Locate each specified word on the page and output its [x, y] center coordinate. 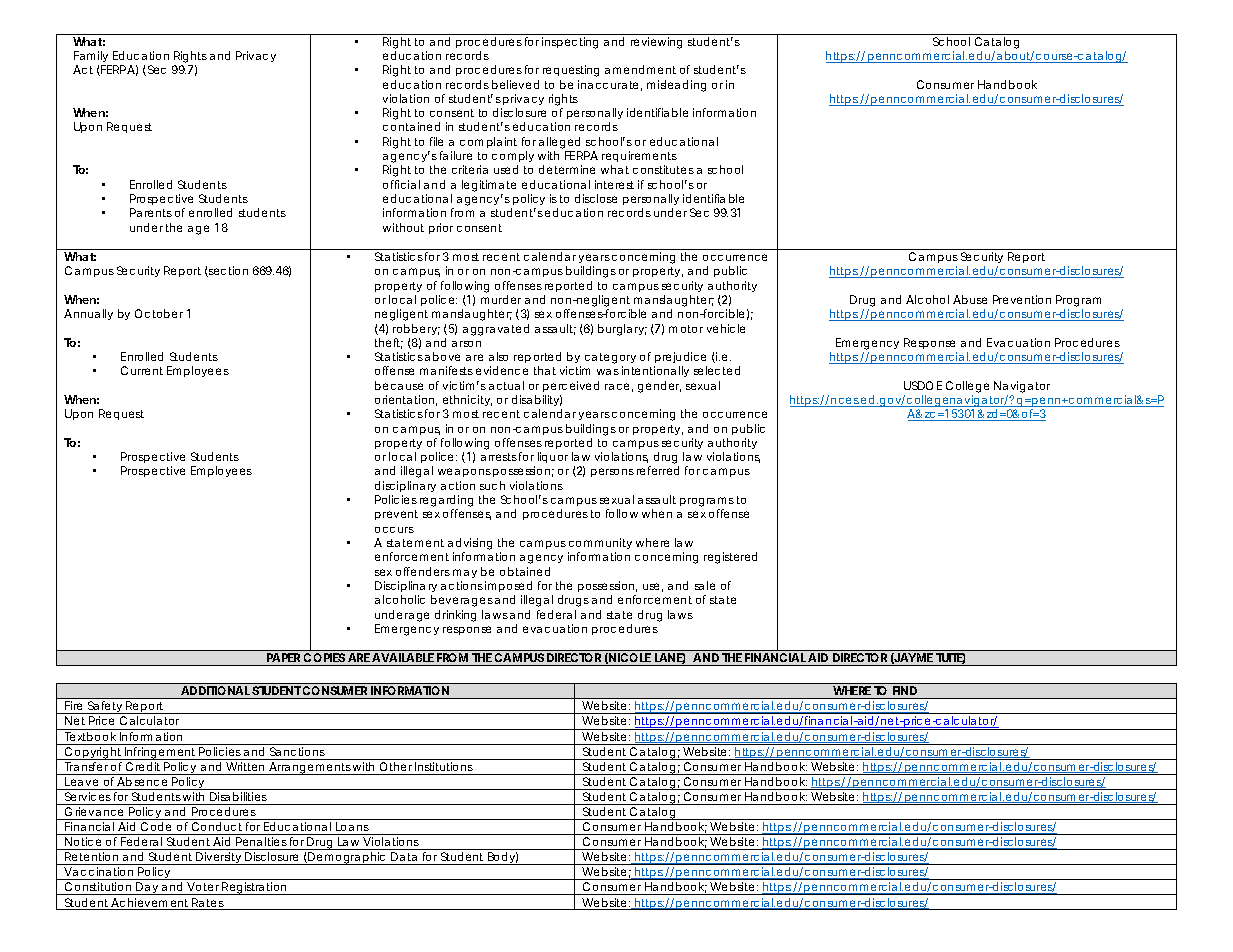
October [159, 313]
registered [730, 558]
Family [93, 58]
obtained [525, 571]
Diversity [220, 858]
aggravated [496, 330]
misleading [676, 86]
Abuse [970, 299]
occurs [394, 530]
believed [515, 84]
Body [503, 858]
